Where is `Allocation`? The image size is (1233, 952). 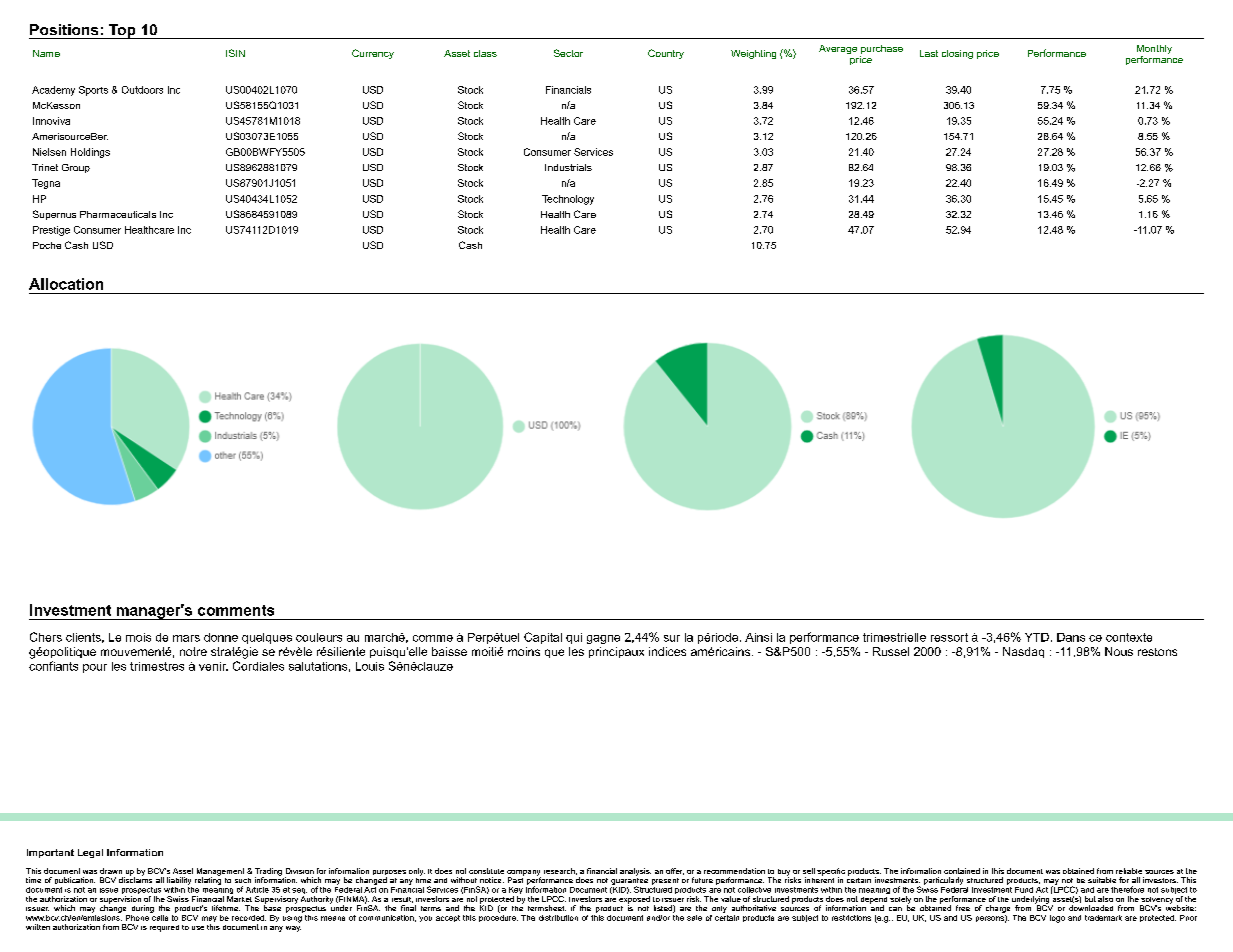
Allocation is located at coordinates (66, 284).
